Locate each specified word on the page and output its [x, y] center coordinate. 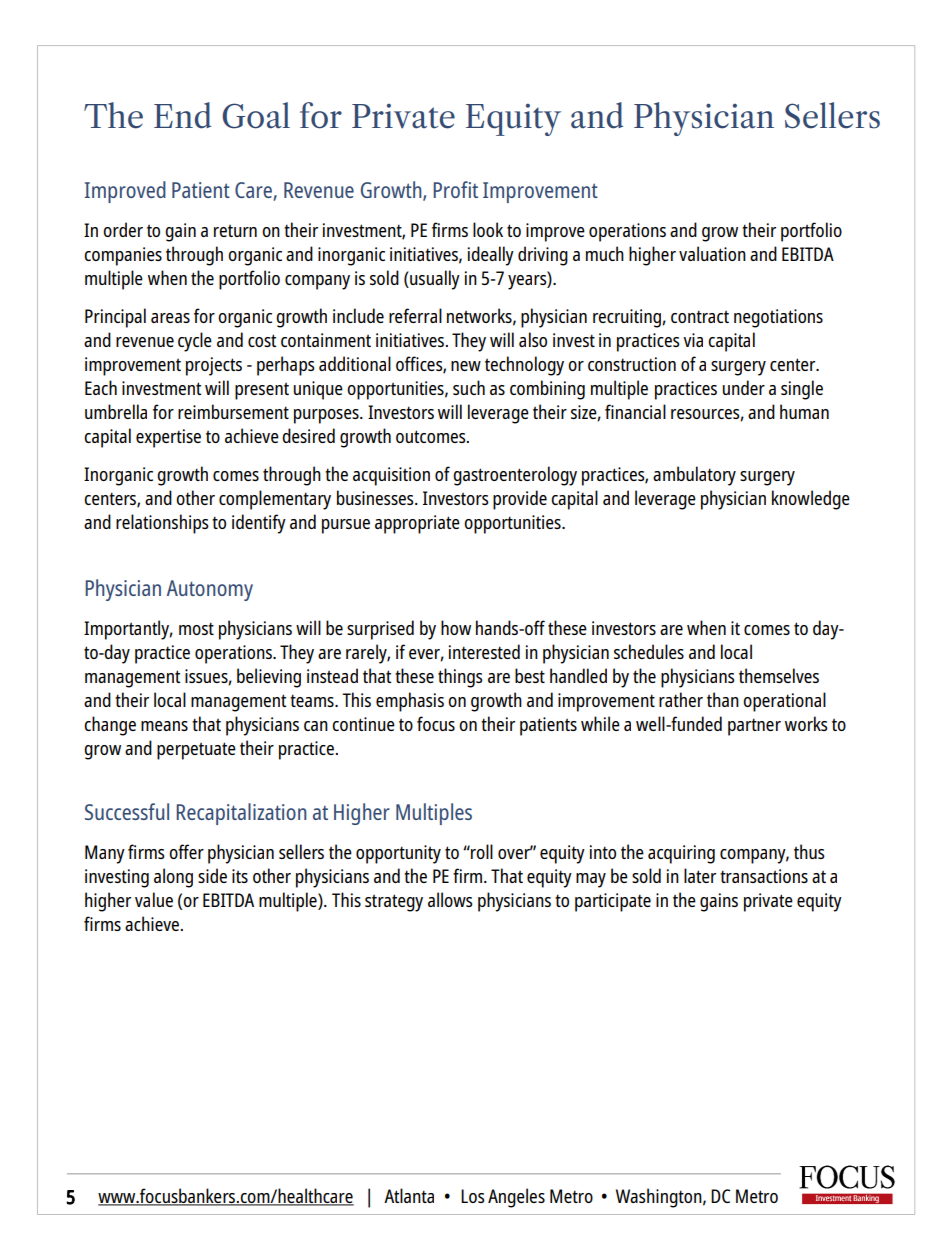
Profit [455, 189]
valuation [712, 253]
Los [473, 1196]
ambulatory [694, 476]
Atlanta [409, 1195]
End [182, 115]
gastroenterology [515, 476]
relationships [162, 524]
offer [186, 851]
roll [481, 851]
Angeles [516, 1198]
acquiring [681, 854]
